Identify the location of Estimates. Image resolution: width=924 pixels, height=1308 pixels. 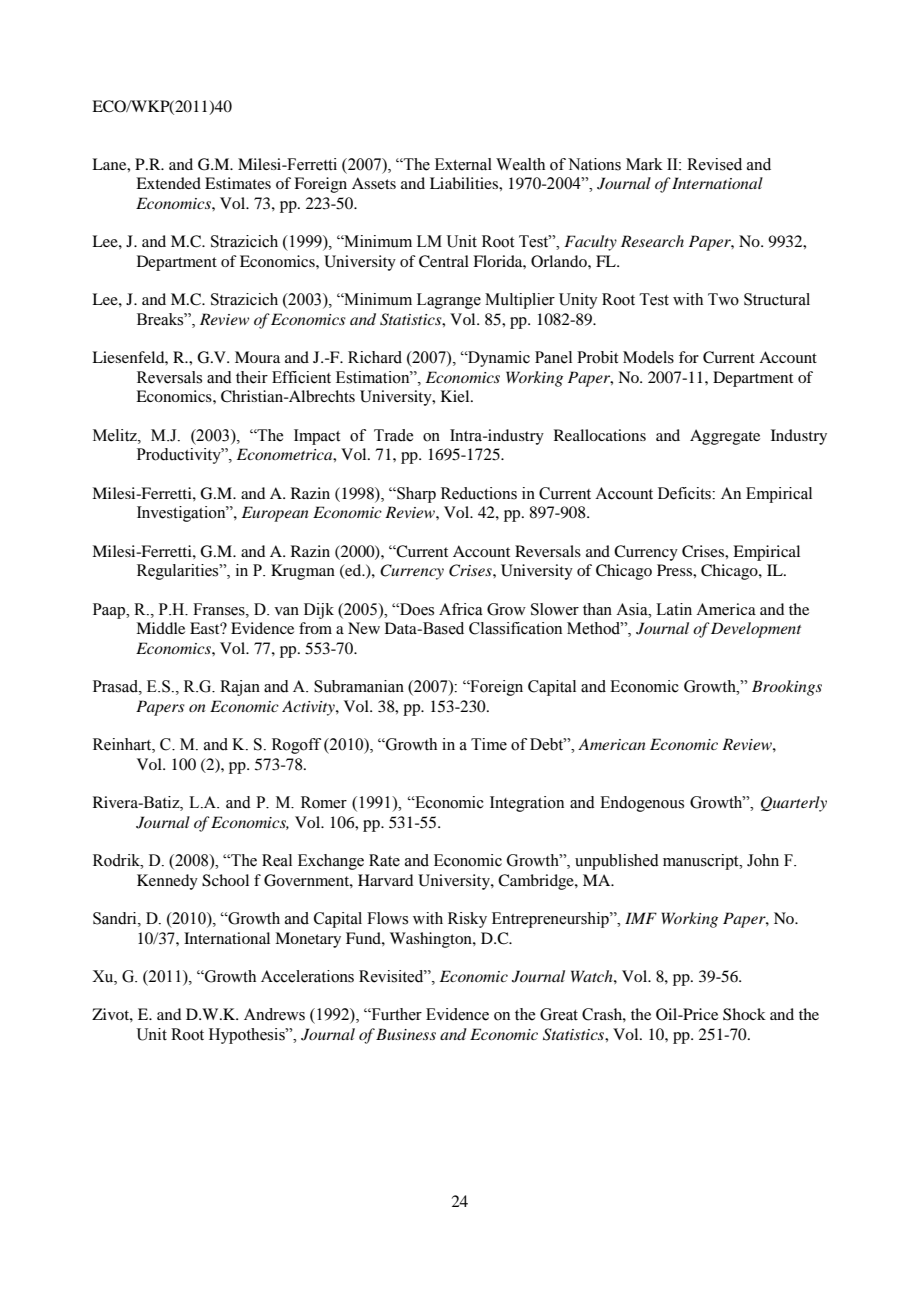
(238, 183).
